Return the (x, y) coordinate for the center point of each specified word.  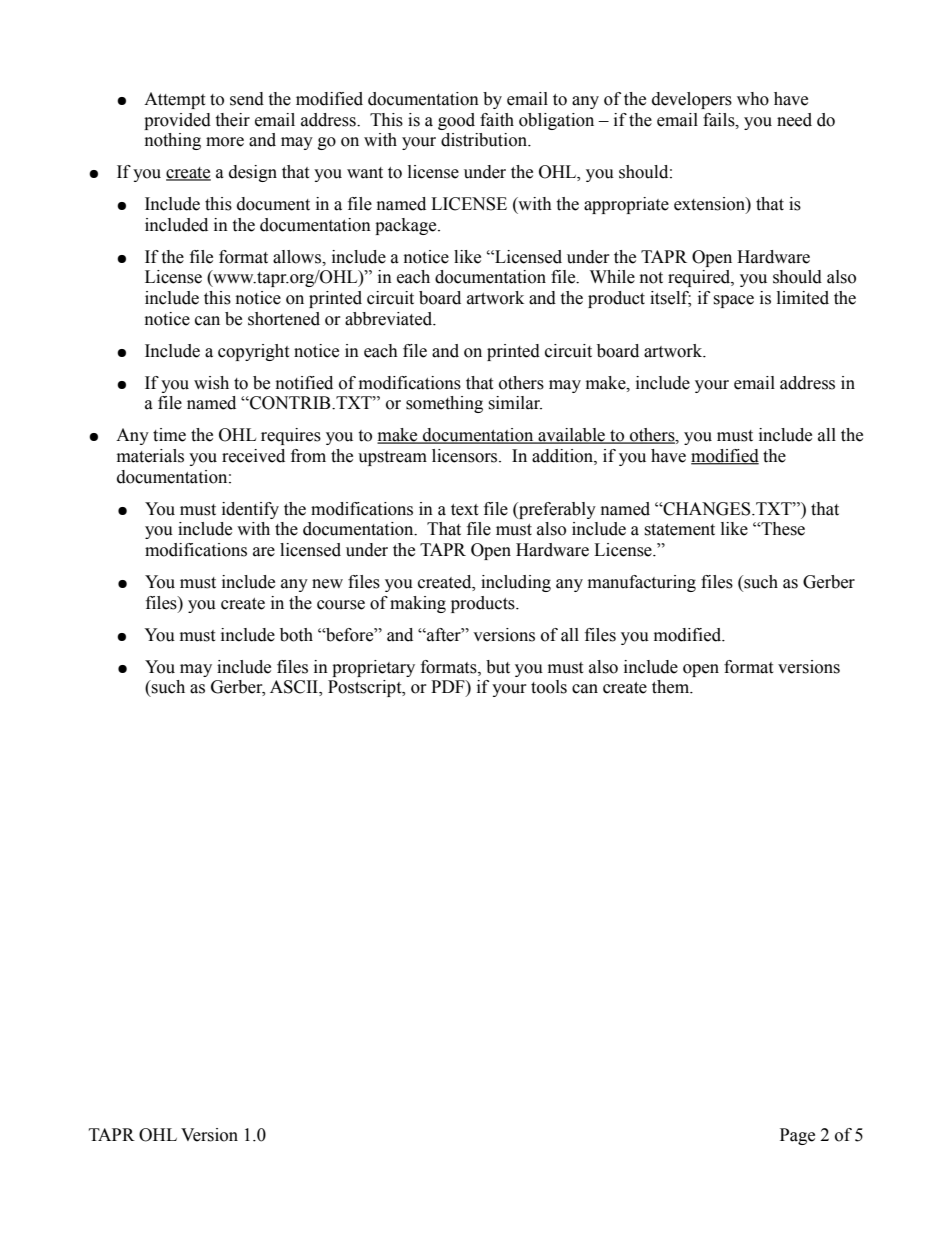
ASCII (295, 688)
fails (720, 120)
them (672, 687)
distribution (485, 140)
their (232, 120)
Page (797, 1136)
